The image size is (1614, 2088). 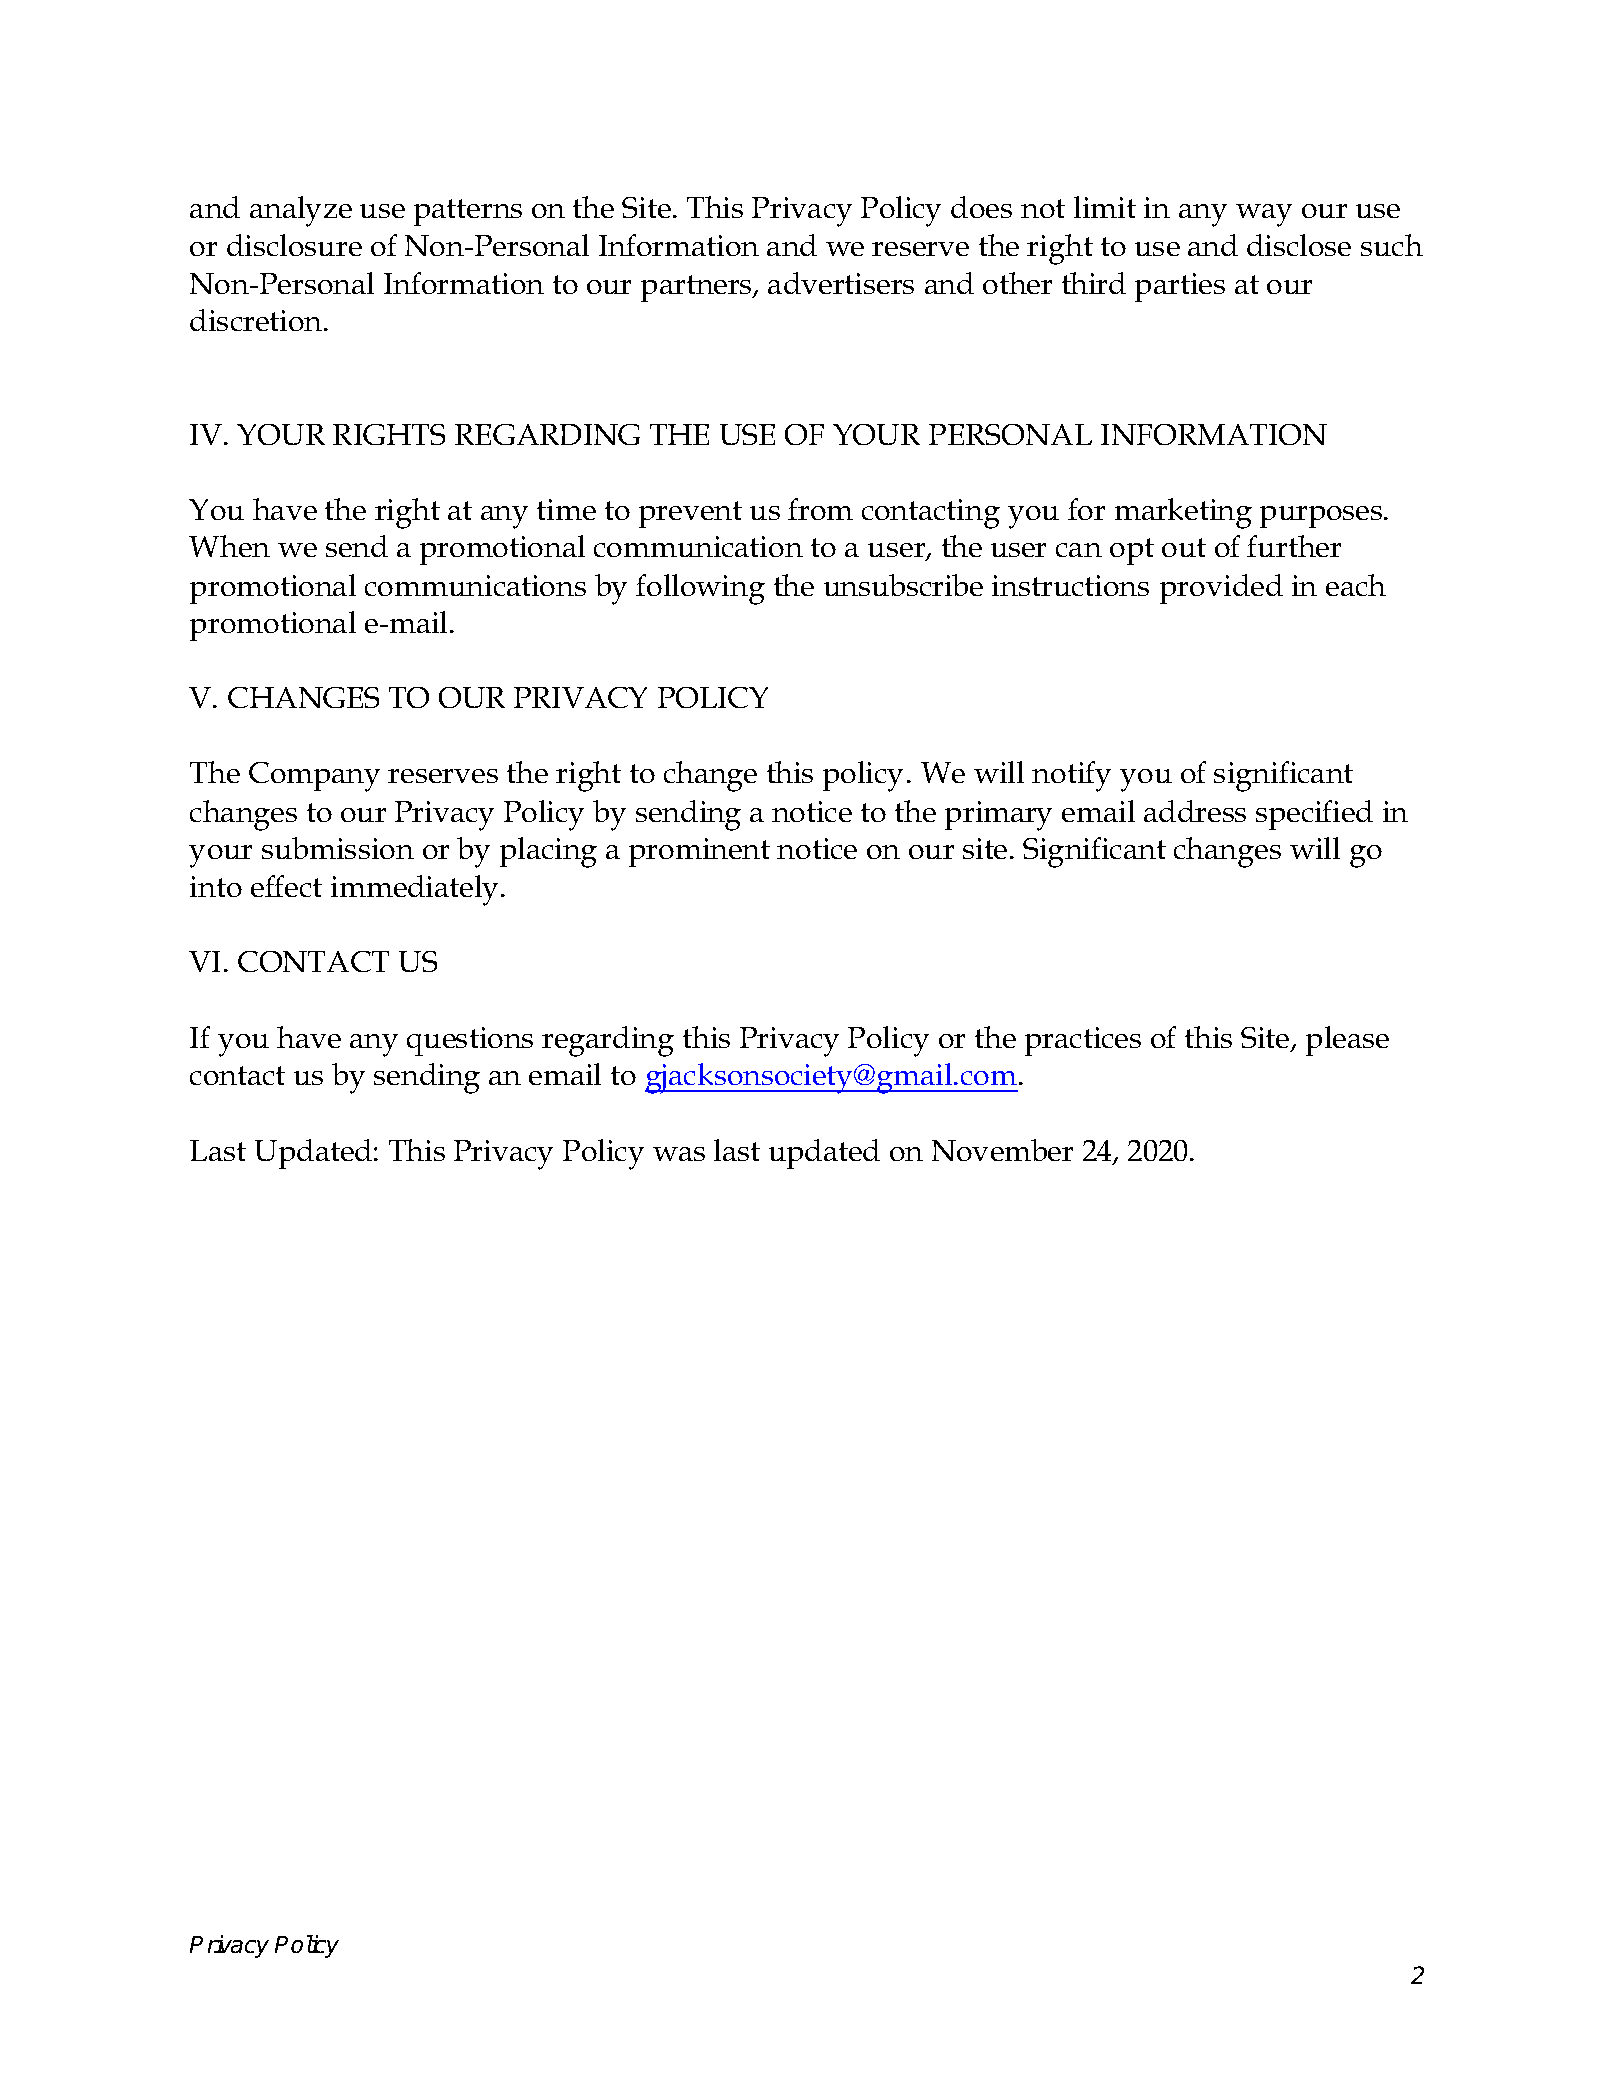 I want to click on prominent, so click(x=699, y=852).
